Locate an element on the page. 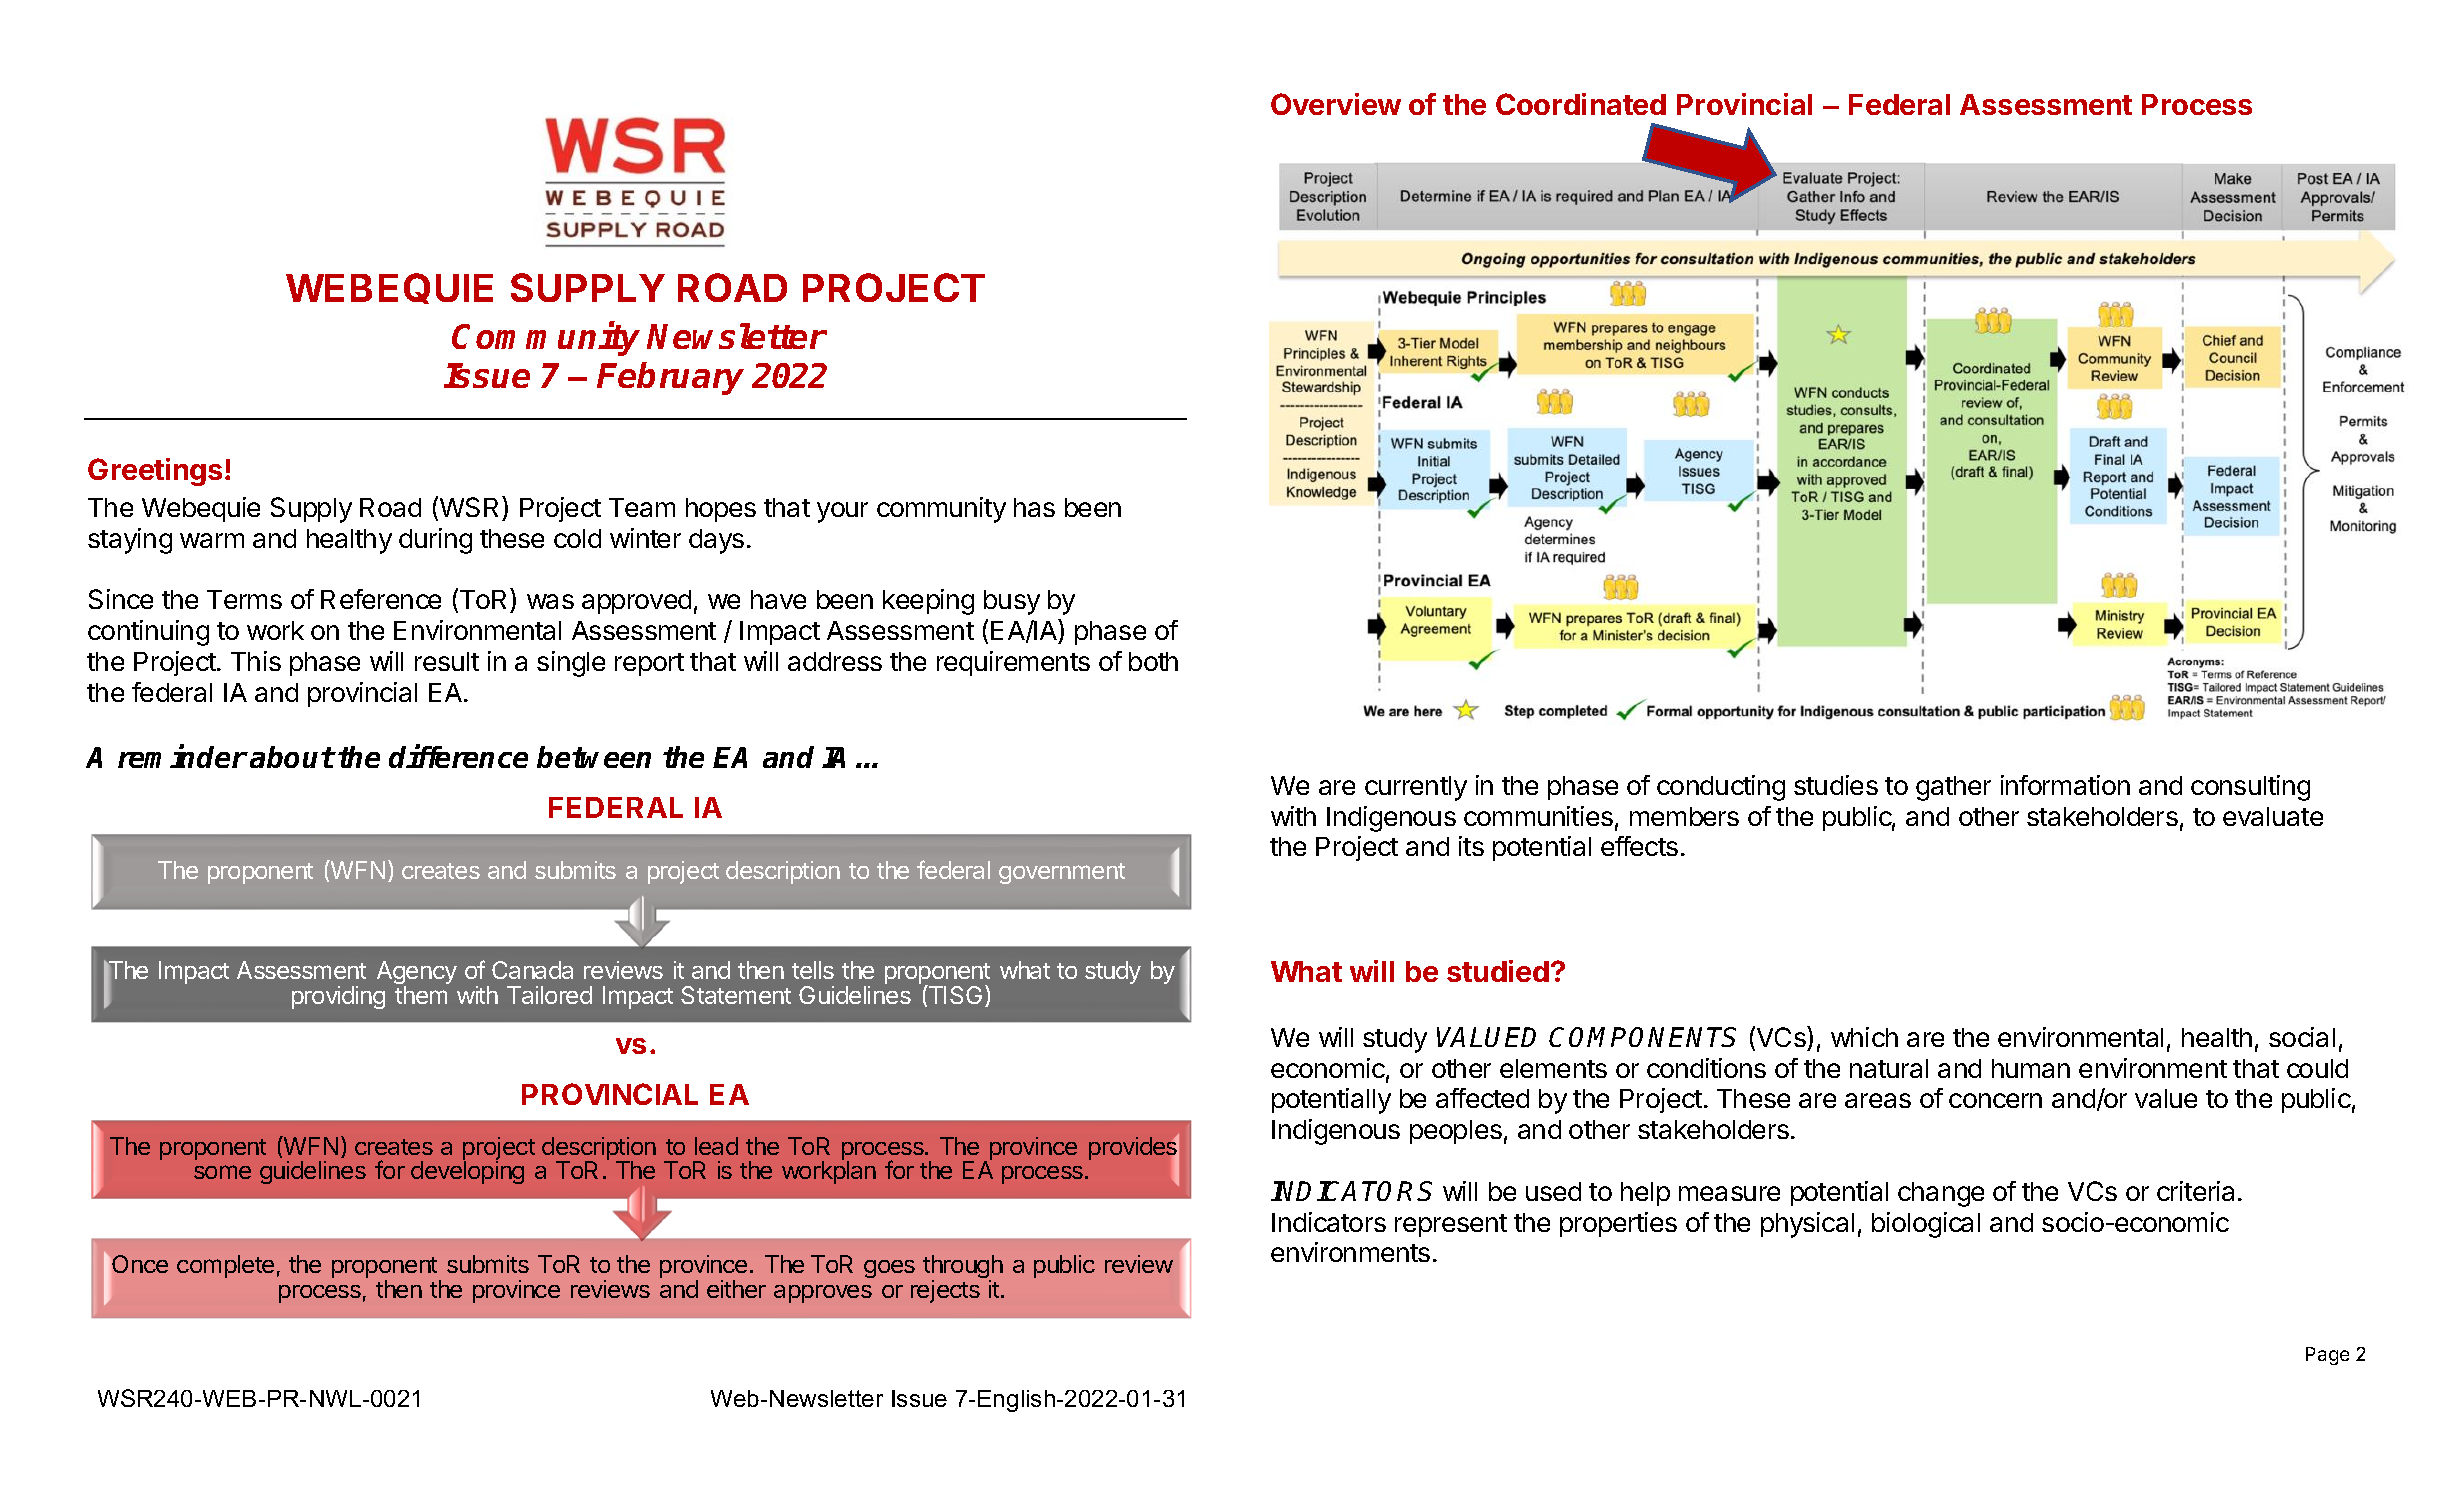  which is located at coordinates (1864, 1037).
